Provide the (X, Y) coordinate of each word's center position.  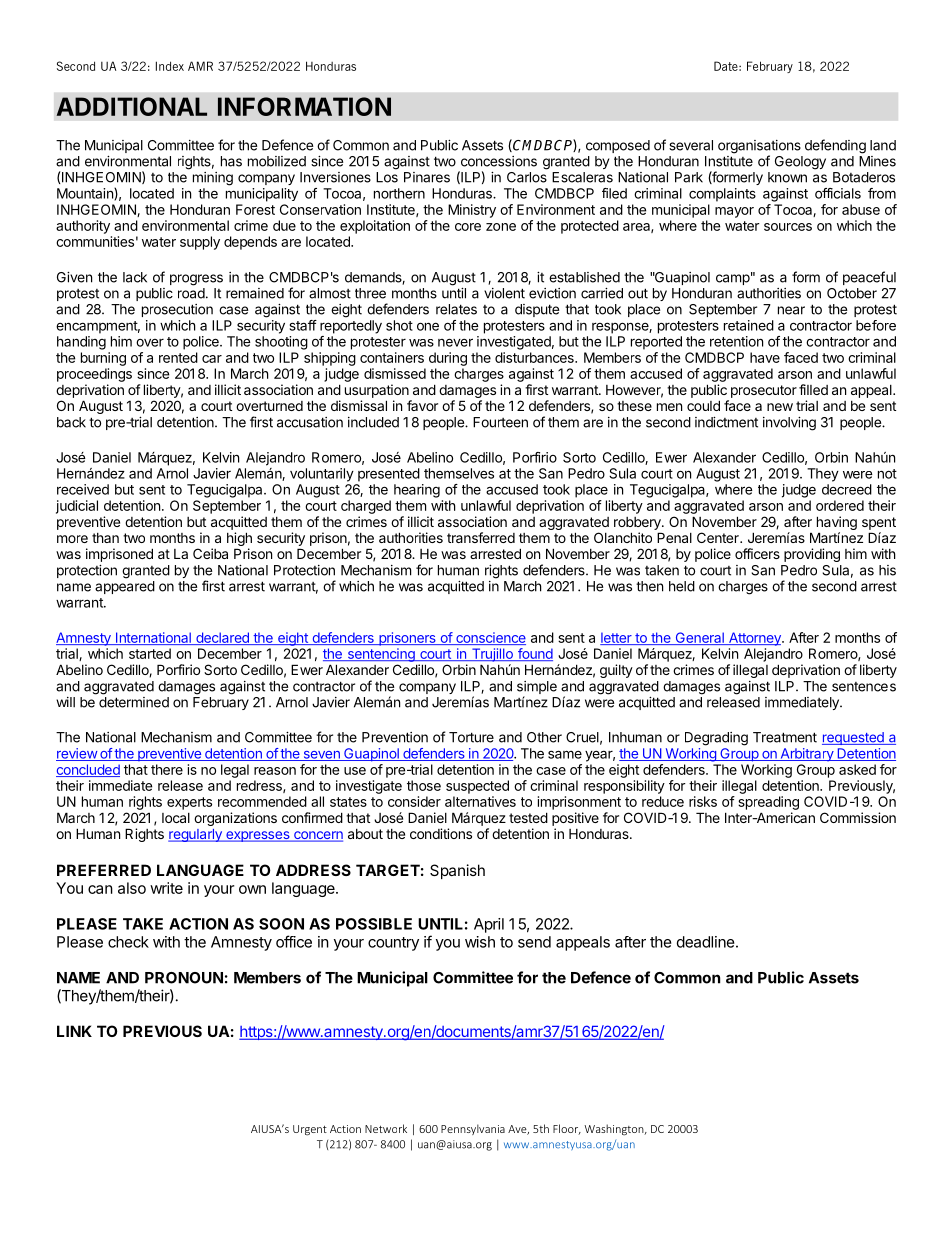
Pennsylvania (473, 1129)
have (765, 357)
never (455, 342)
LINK (74, 1031)
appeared (125, 587)
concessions (499, 161)
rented (178, 357)
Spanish (457, 871)
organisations (759, 148)
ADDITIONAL (132, 106)
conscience (490, 638)
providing (812, 555)
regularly (196, 835)
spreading (768, 803)
